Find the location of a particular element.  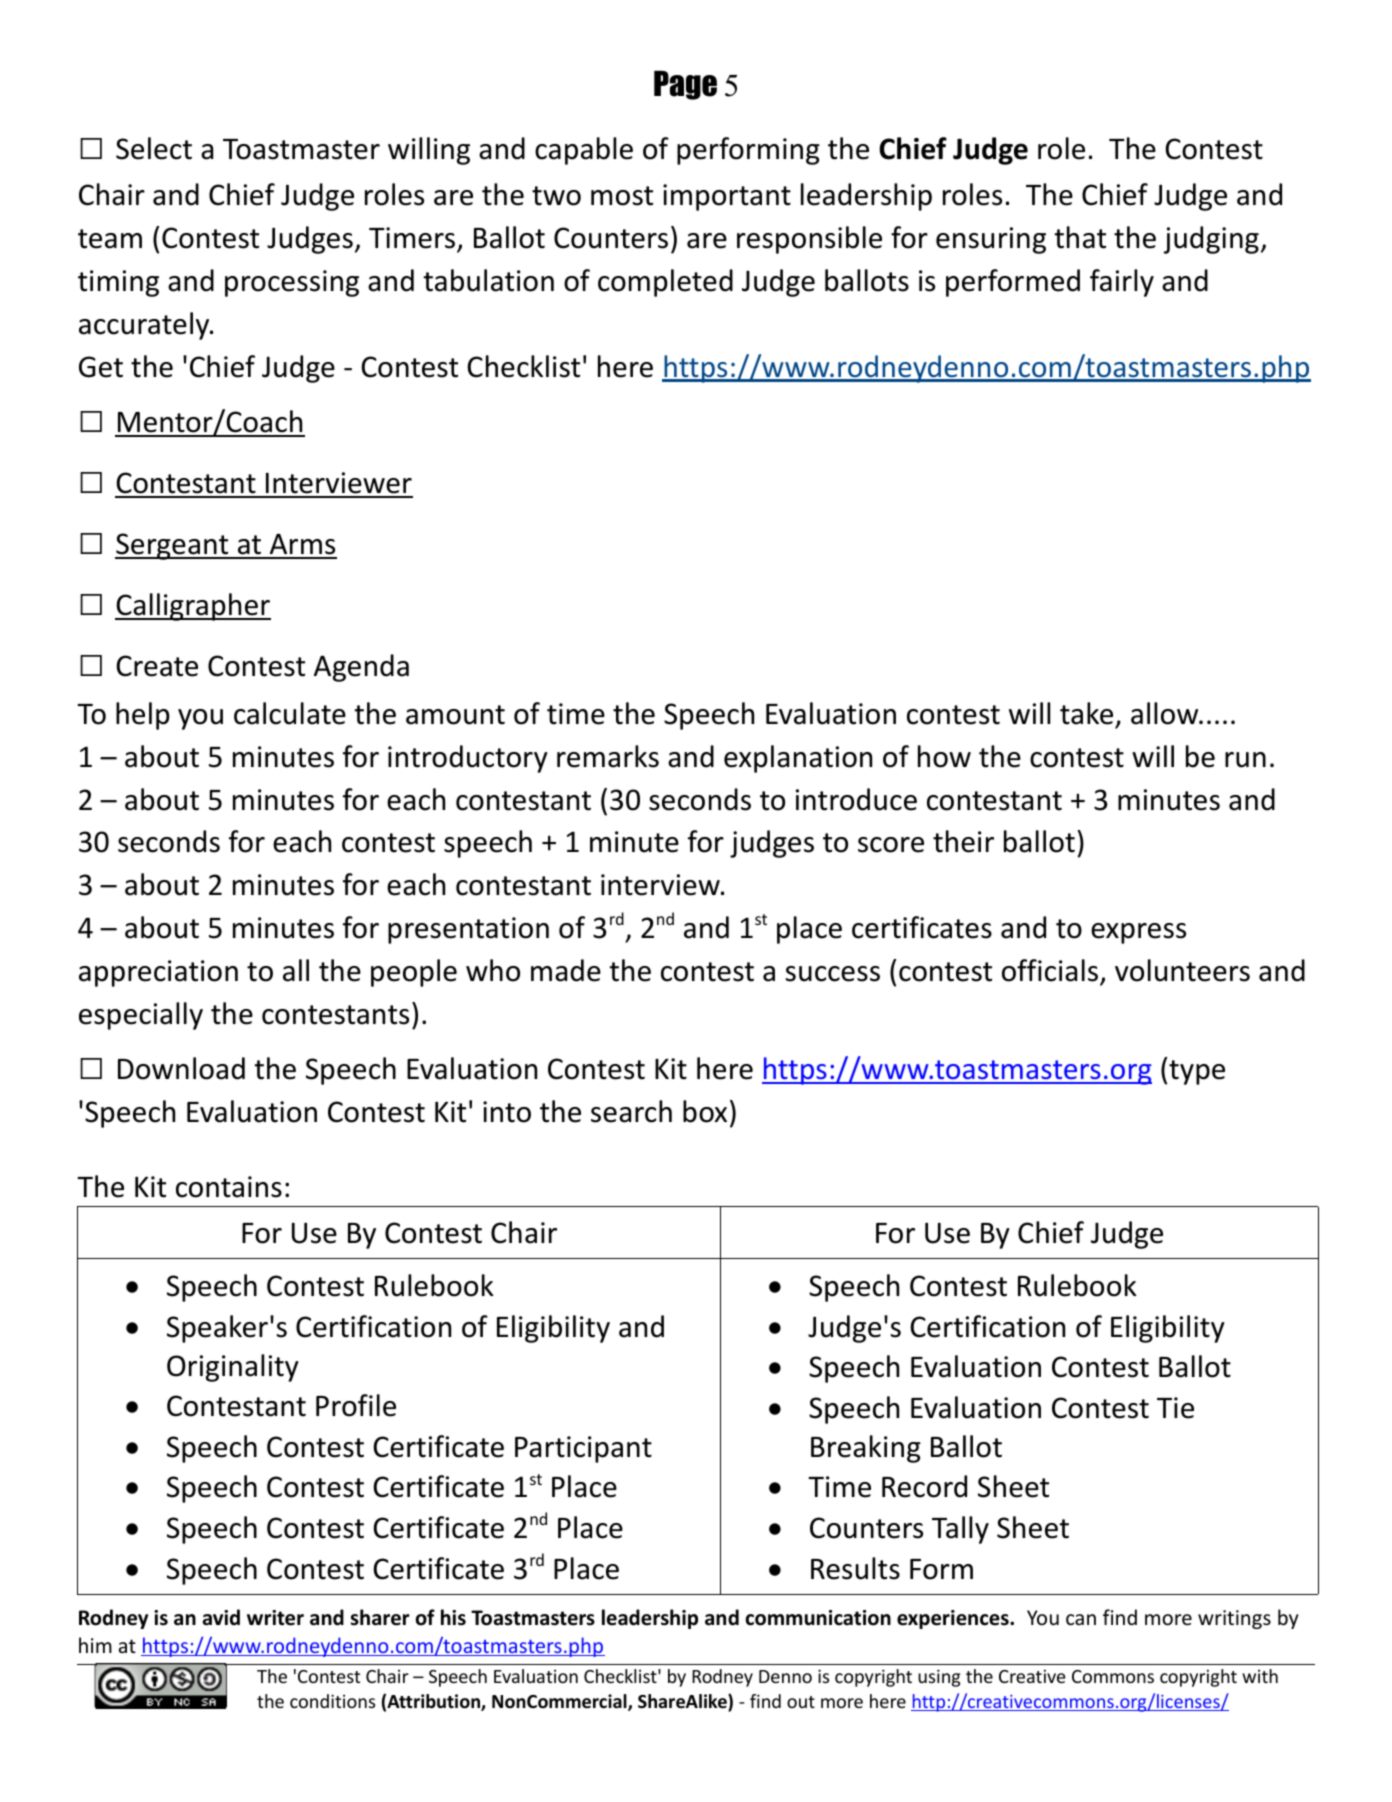

communication is located at coordinates (818, 1618).
